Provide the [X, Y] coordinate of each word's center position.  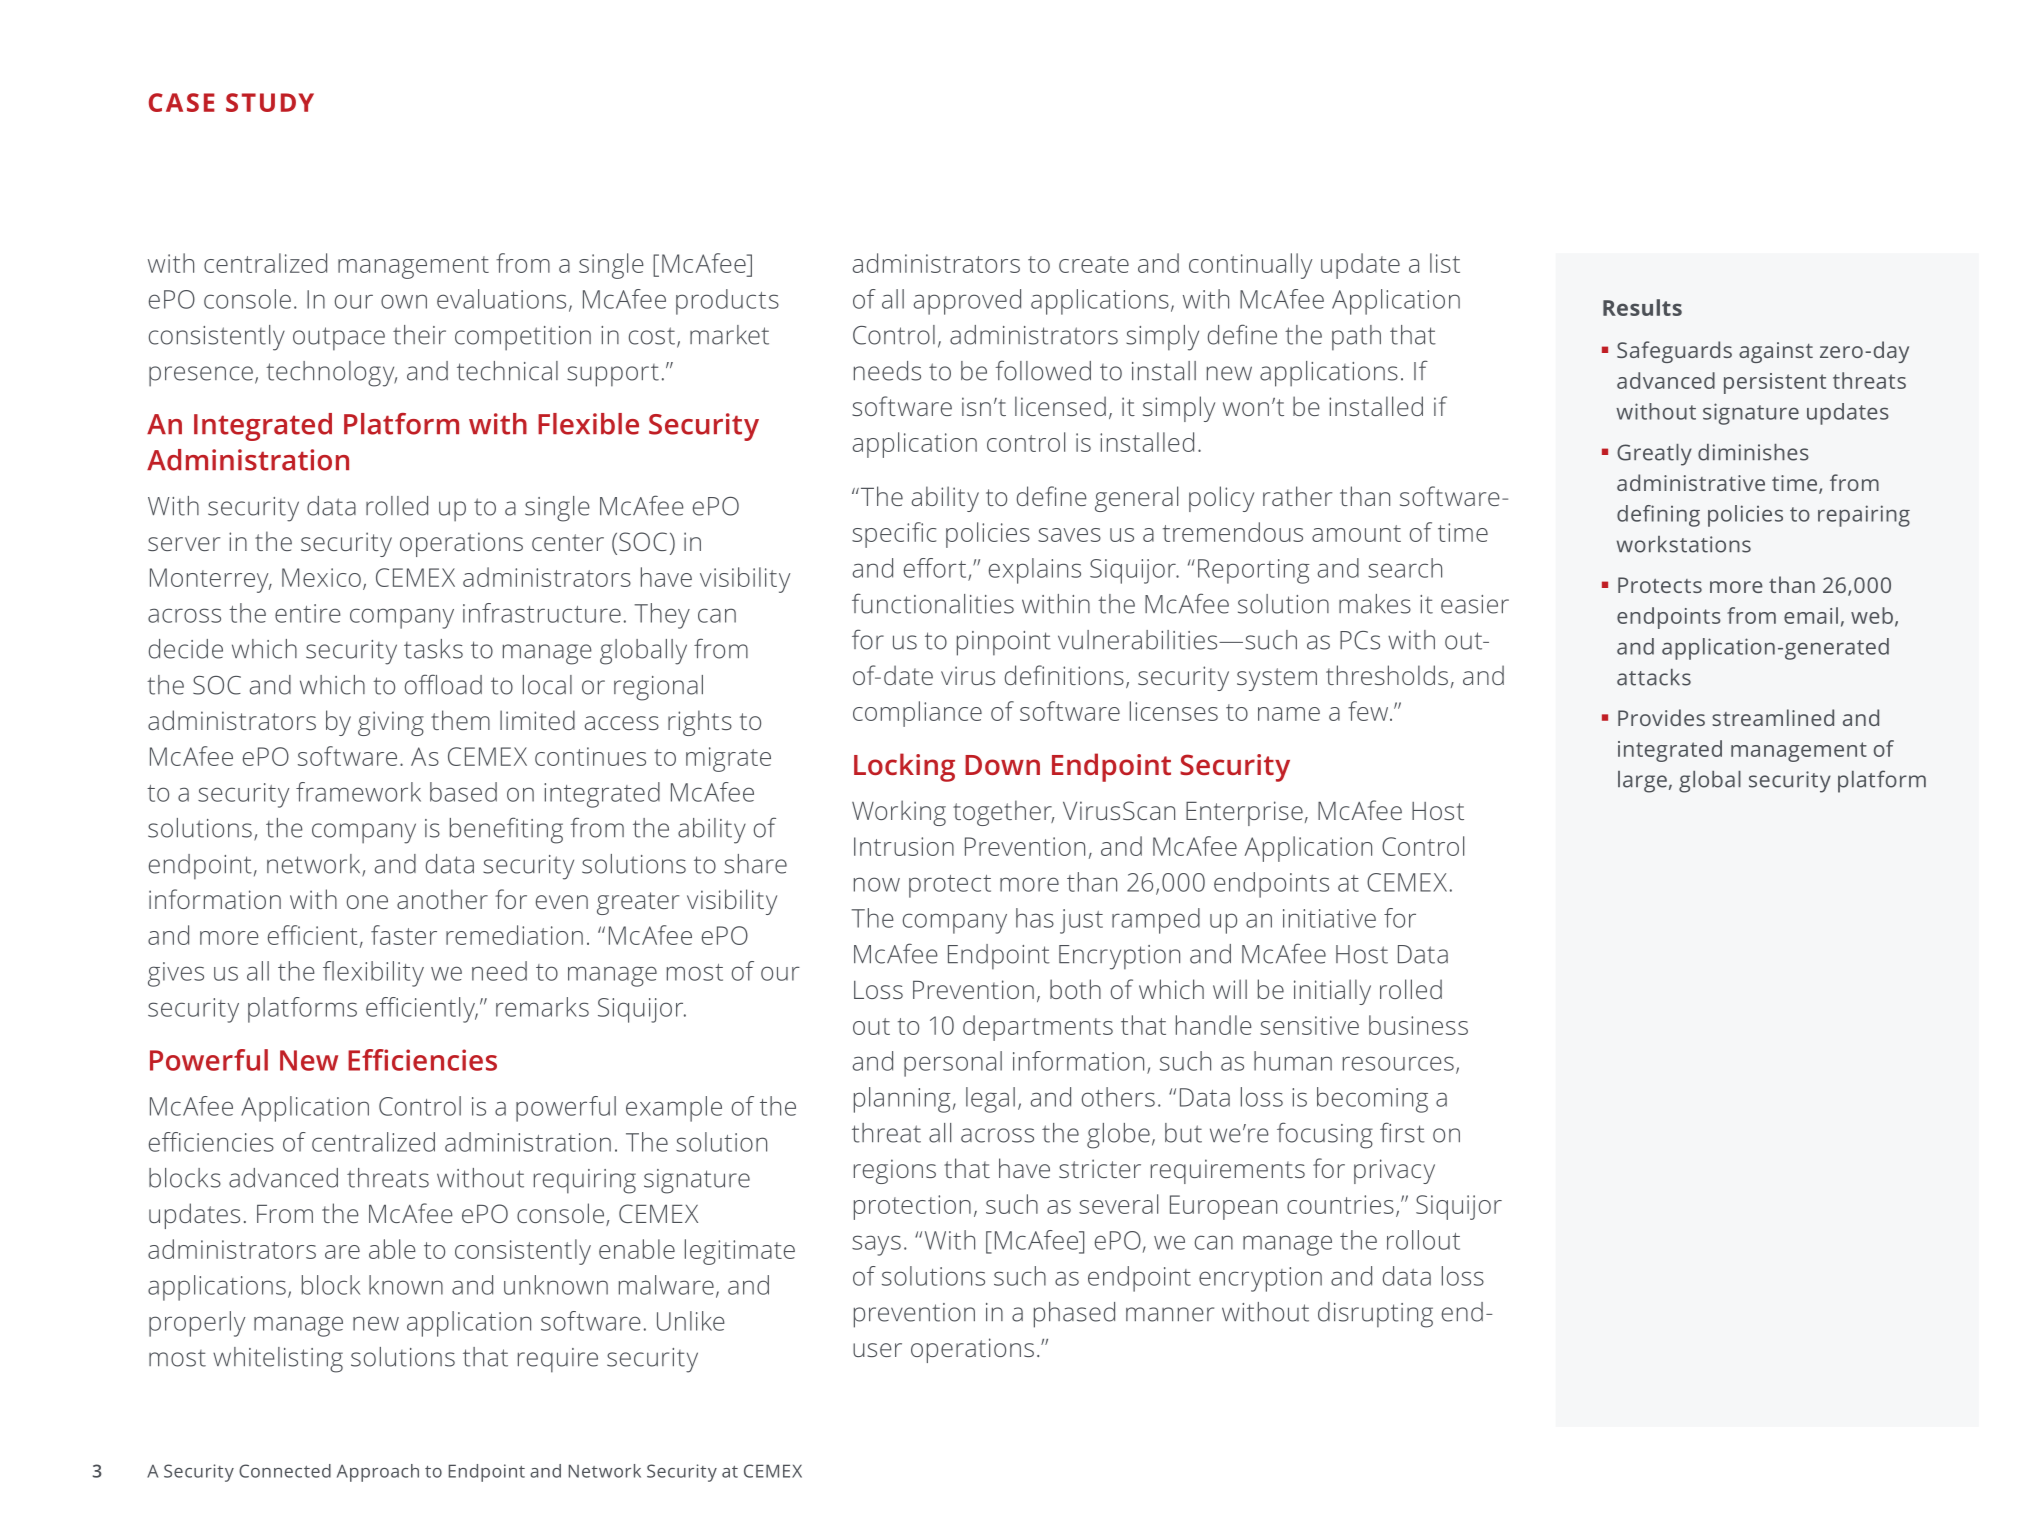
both [1075, 989]
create [1094, 264]
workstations [1684, 544]
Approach [378, 1473]
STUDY [270, 102]
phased [1074, 1315]
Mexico [321, 577]
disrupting [1375, 1315]
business [1418, 1025]
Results [1642, 307]
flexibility [373, 974]
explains [1035, 571]
